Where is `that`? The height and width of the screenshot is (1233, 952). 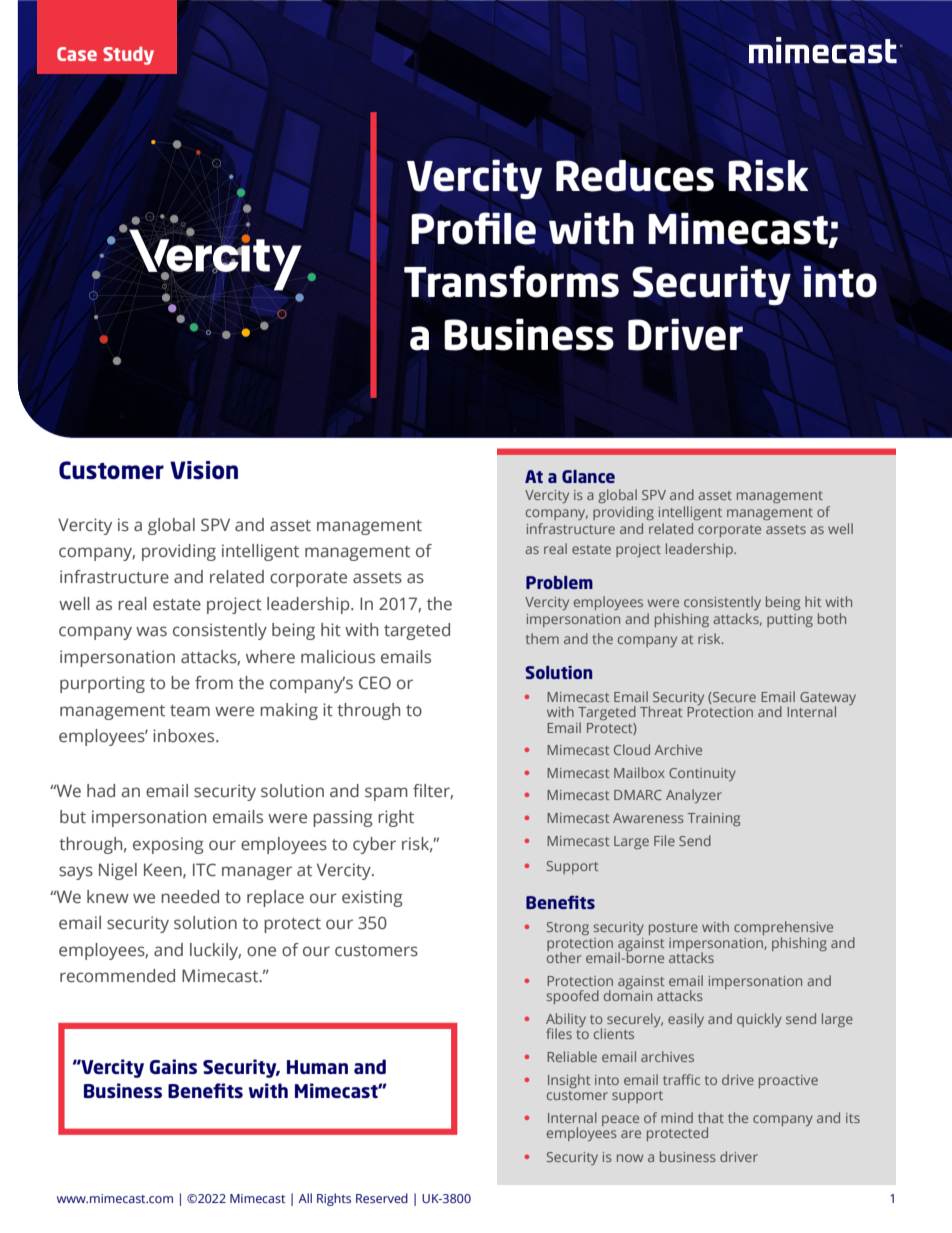 that is located at coordinates (711, 1117).
